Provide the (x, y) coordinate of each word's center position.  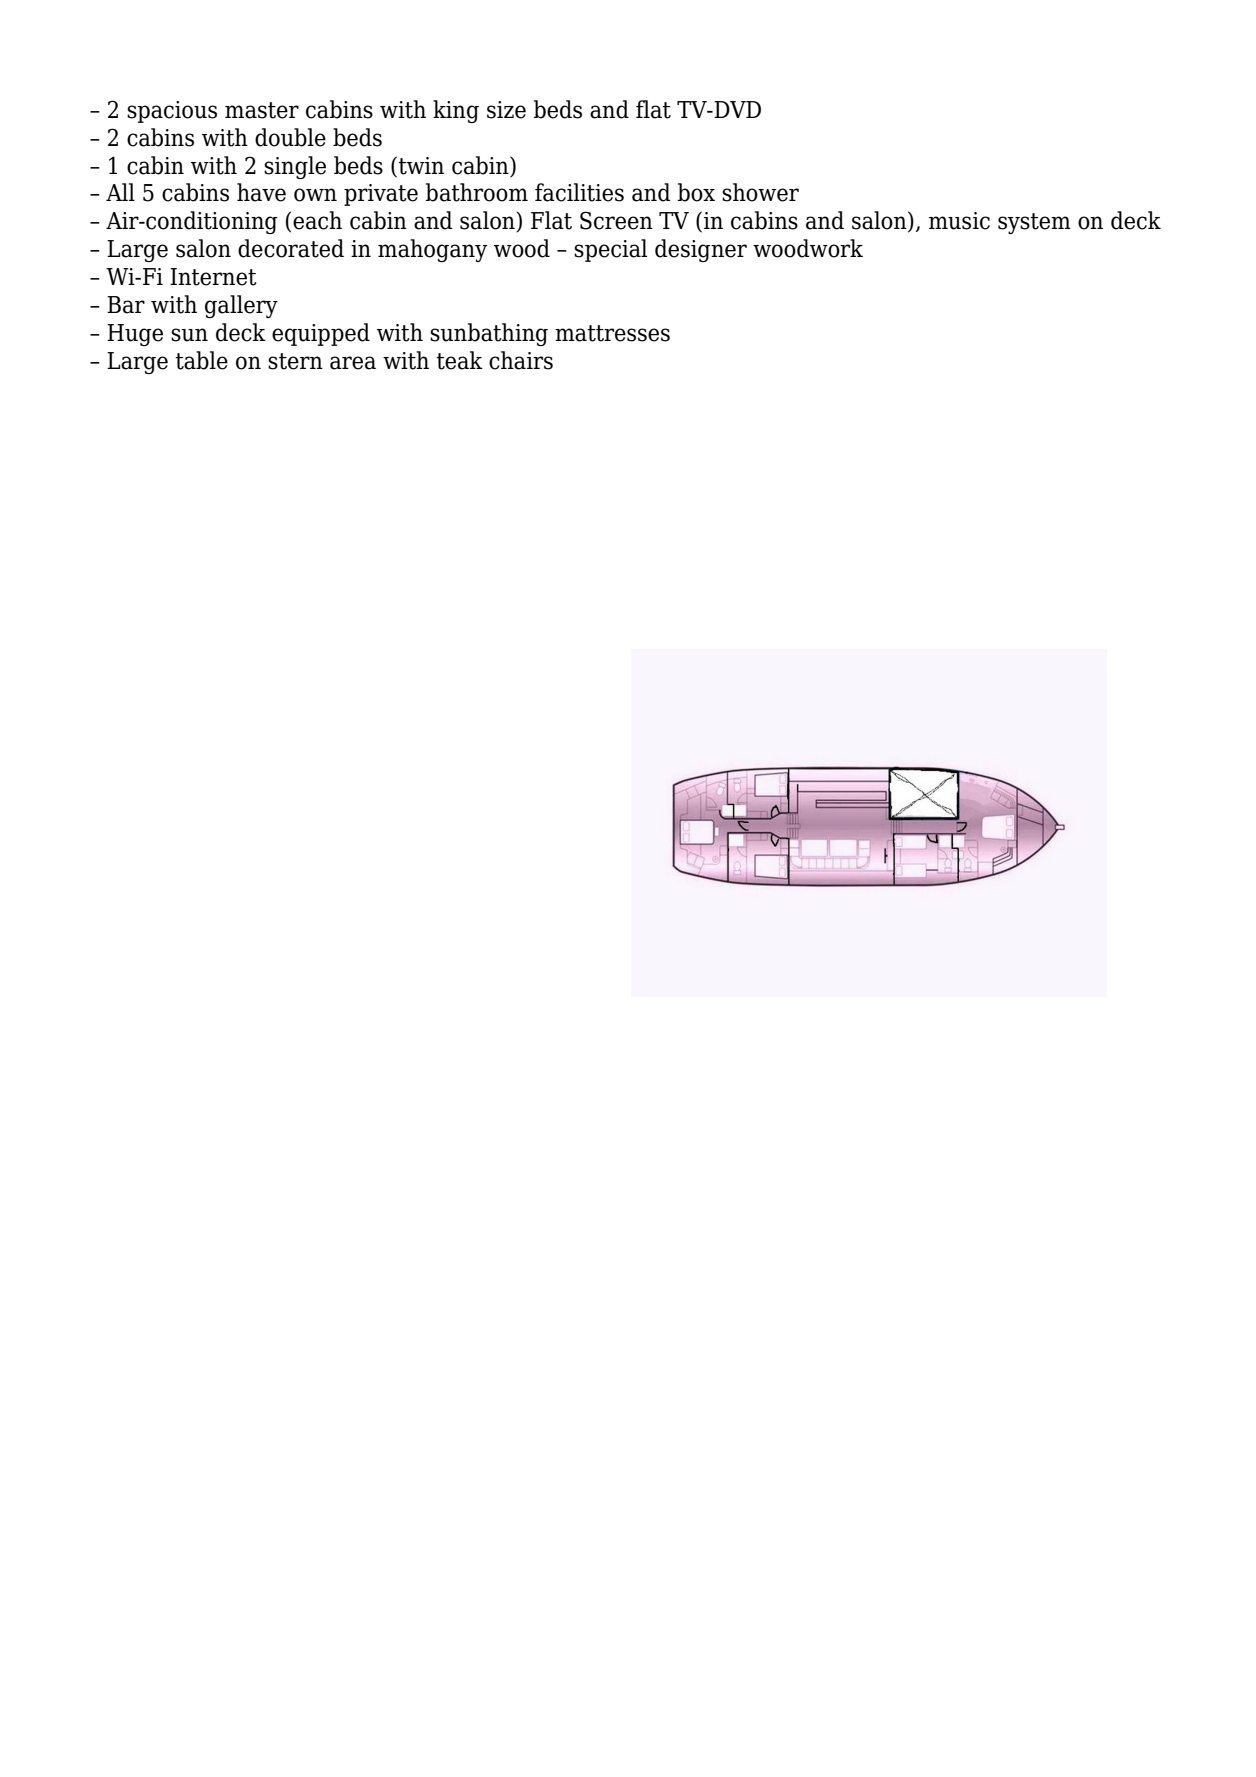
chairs (521, 360)
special (610, 250)
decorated (291, 248)
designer (701, 250)
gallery (241, 306)
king (456, 111)
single (295, 167)
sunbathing (489, 334)
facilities (579, 192)
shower (760, 192)
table (201, 360)
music (959, 221)
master (262, 110)
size (506, 110)
